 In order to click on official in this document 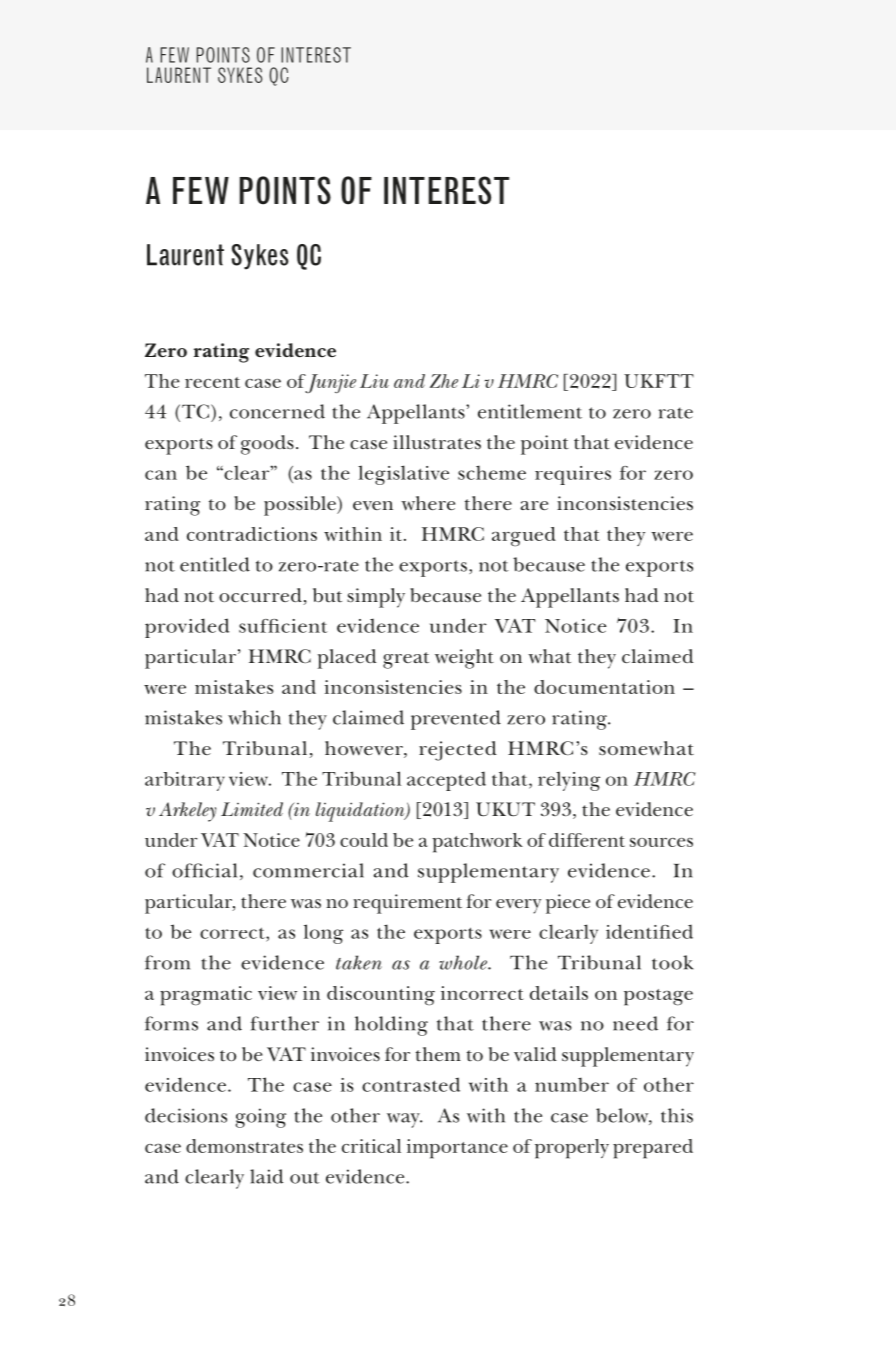, I will do `click(204, 870)`.
